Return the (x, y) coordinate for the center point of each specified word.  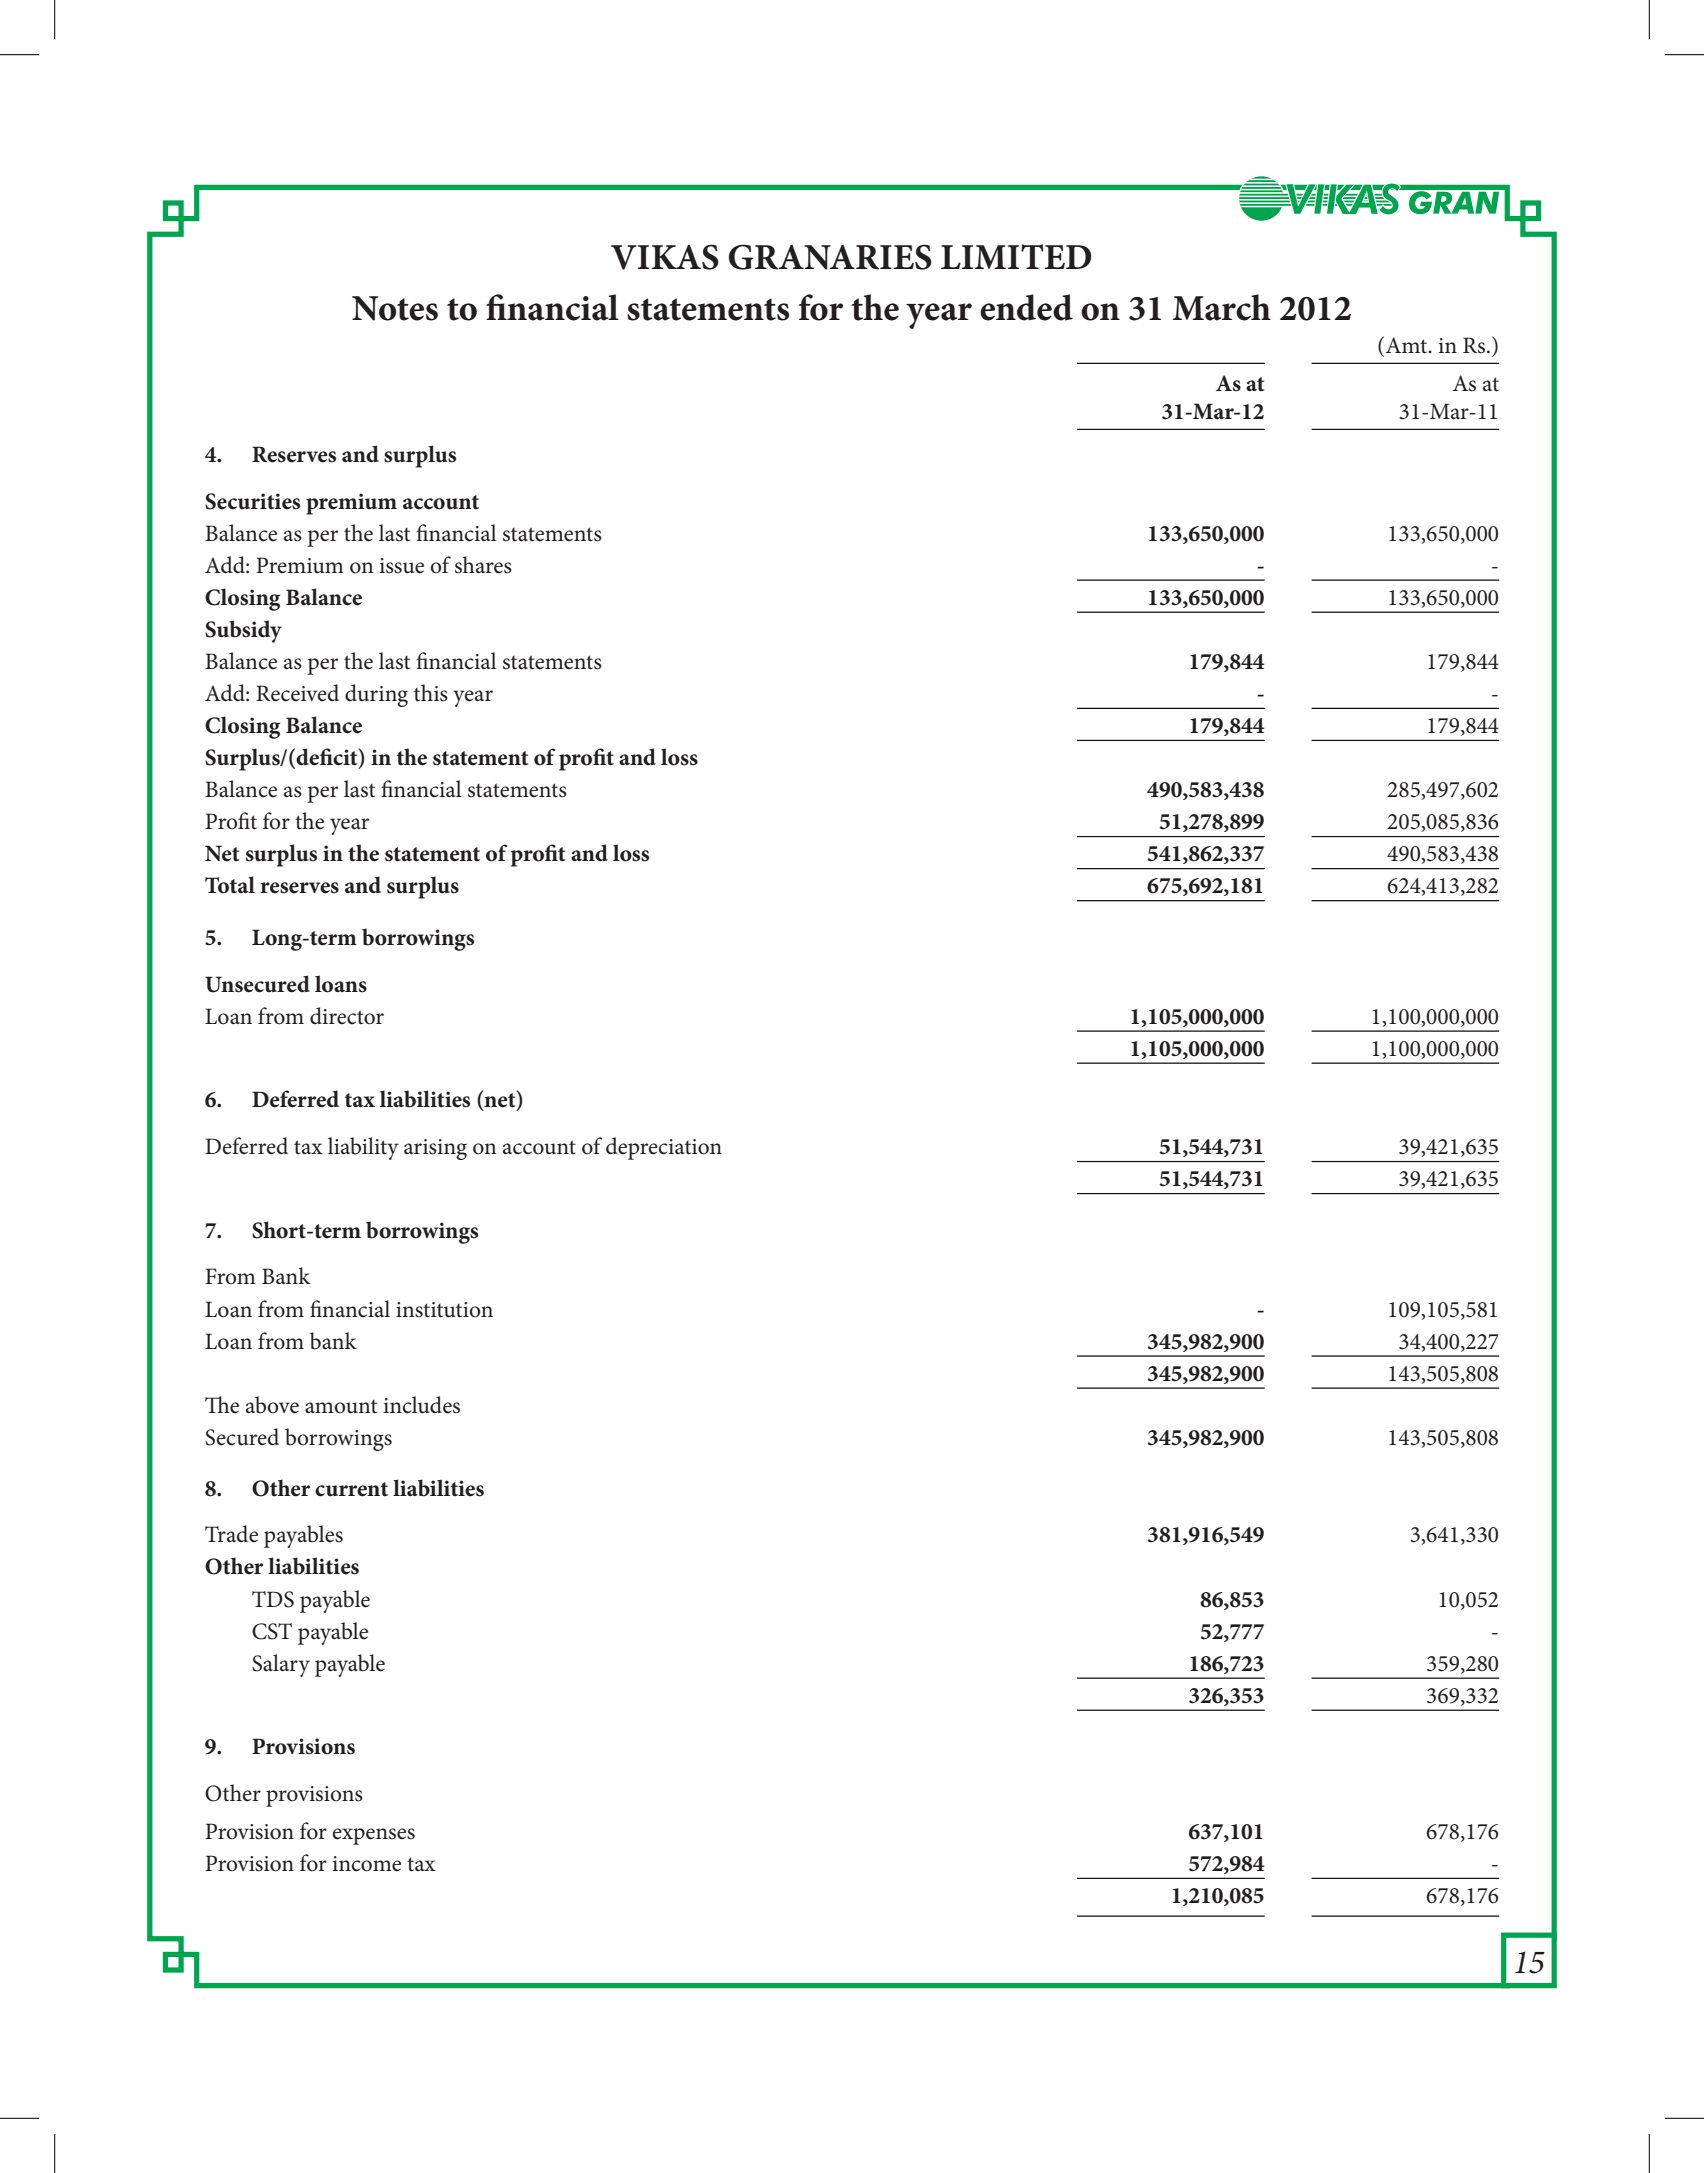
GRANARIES (830, 257)
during (376, 695)
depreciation (664, 1148)
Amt (1406, 345)
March (1222, 307)
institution (444, 1310)
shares (483, 565)
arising (435, 1149)
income (367, 1864)
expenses (373, 1836)
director (347, 1016)
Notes (395, 308)
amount (341, 1407)
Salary (281, 1665)
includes (422, 1405)
